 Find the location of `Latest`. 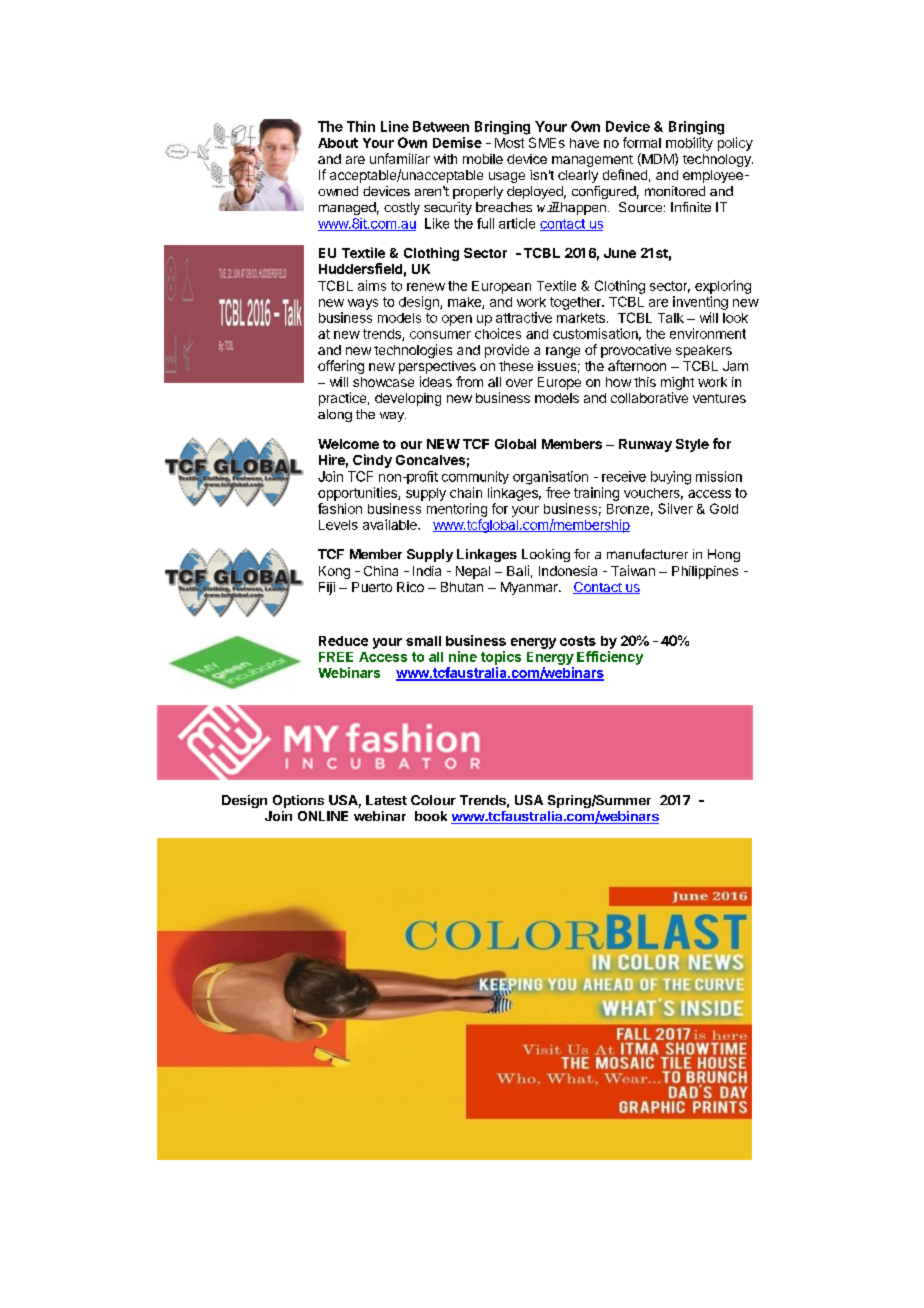

Latest is located at coordinates (386, 800).
